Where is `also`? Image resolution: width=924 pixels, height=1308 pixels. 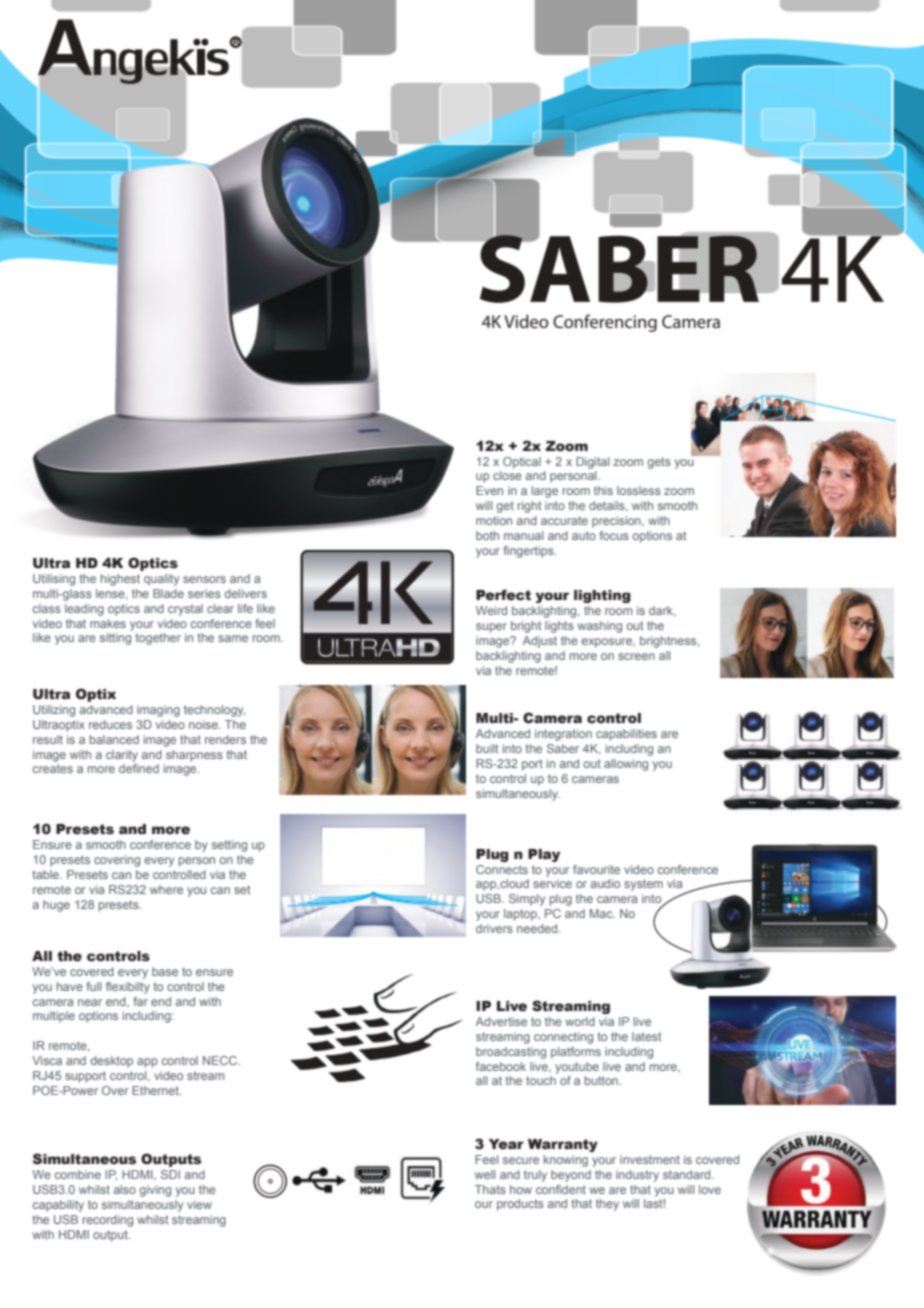 also is located at coordinates (125, 1189).
